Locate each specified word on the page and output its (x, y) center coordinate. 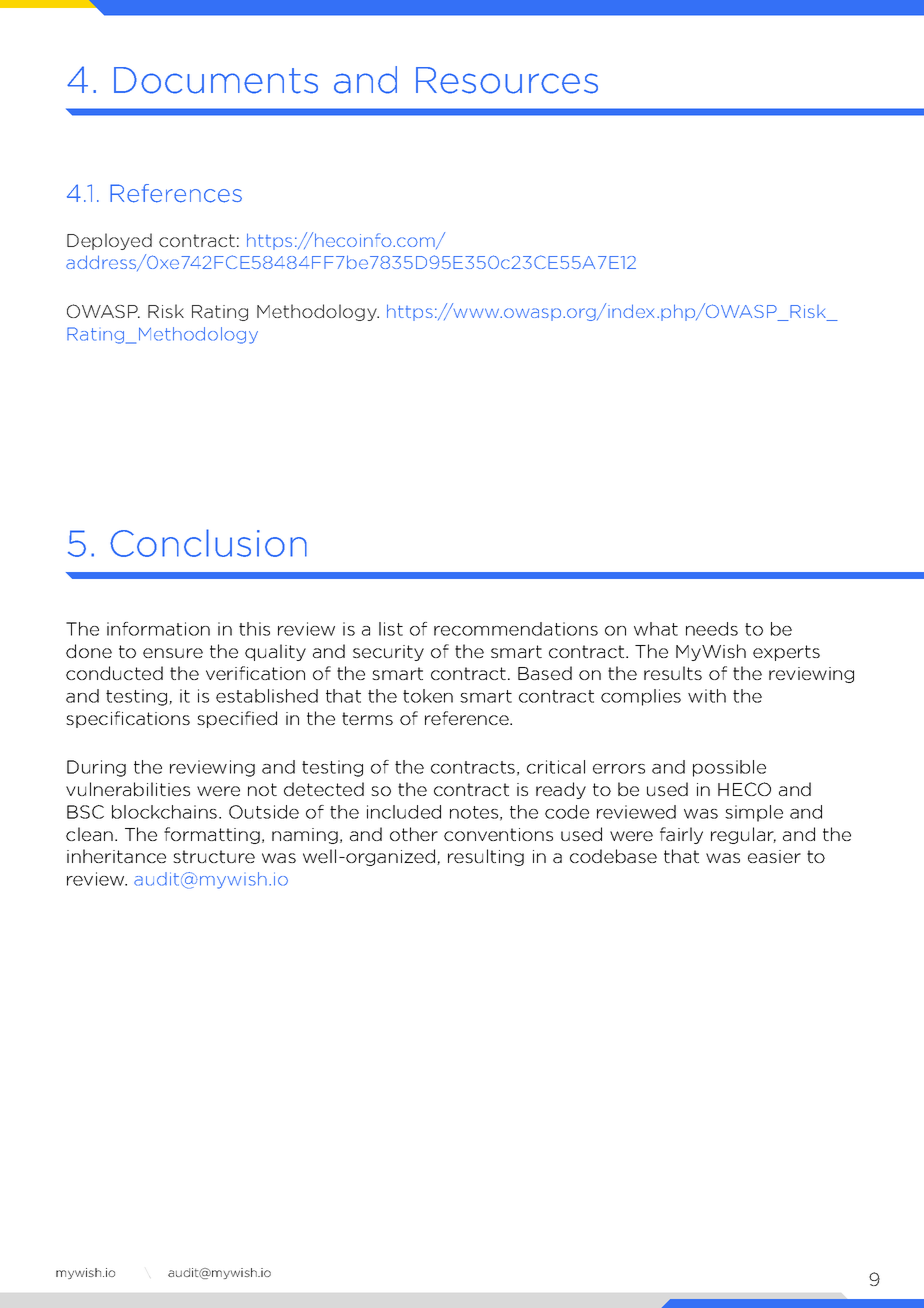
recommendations (516, 629)
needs (712, 629)
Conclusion (208, 543)
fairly (681, 835)
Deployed (109, 241)
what (656, 629)
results (673, 673)
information (158, 629)
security (388, 653)
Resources (507, 80)
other (414, 834)
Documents (216, 80)
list (391, 629)
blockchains (166, 812)
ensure (173, 653)
